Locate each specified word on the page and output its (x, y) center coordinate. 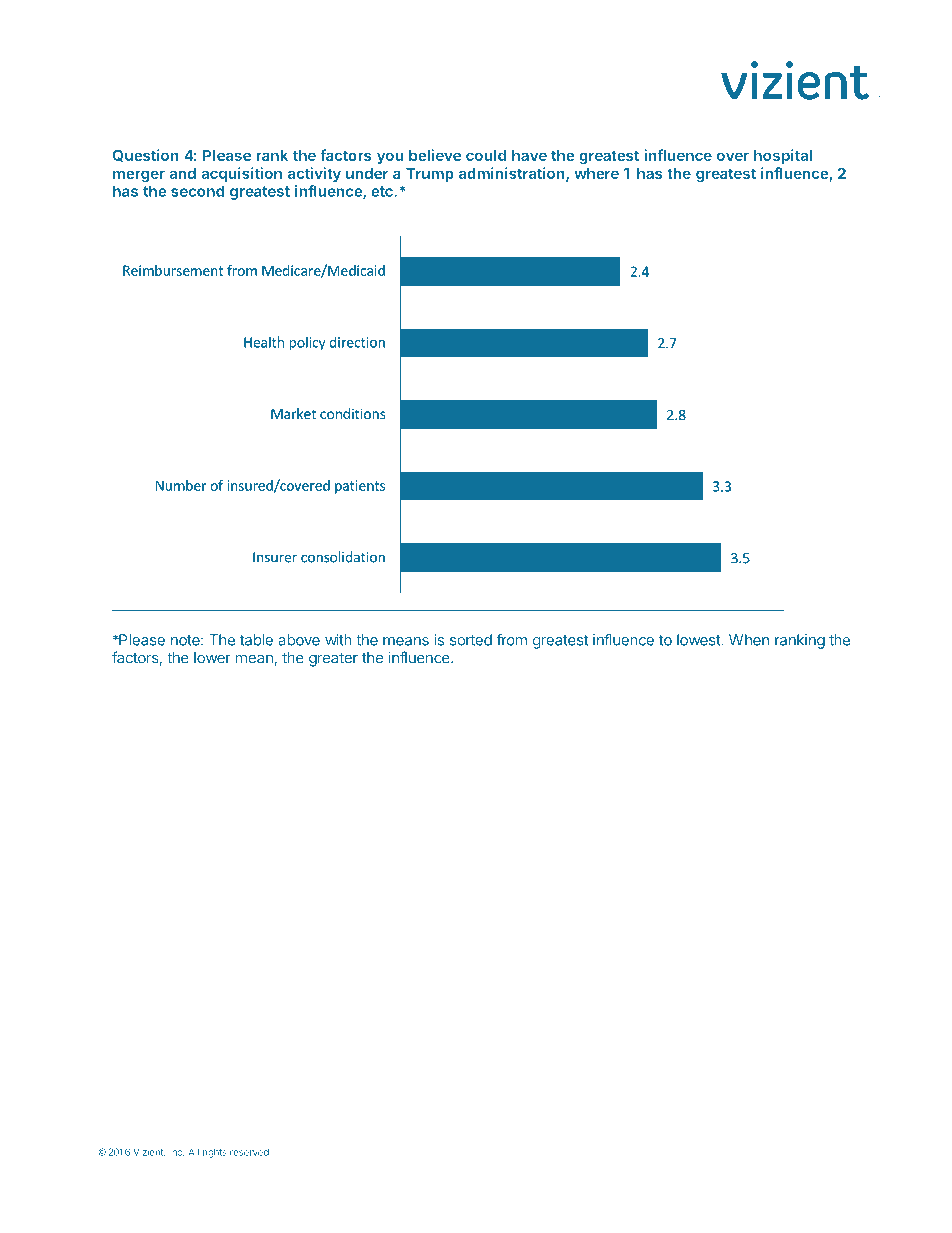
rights (215, 1153)
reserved (250, 1152)
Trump (430, 175)
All (193, 1152)
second (197, 191)
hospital (783, 156)
